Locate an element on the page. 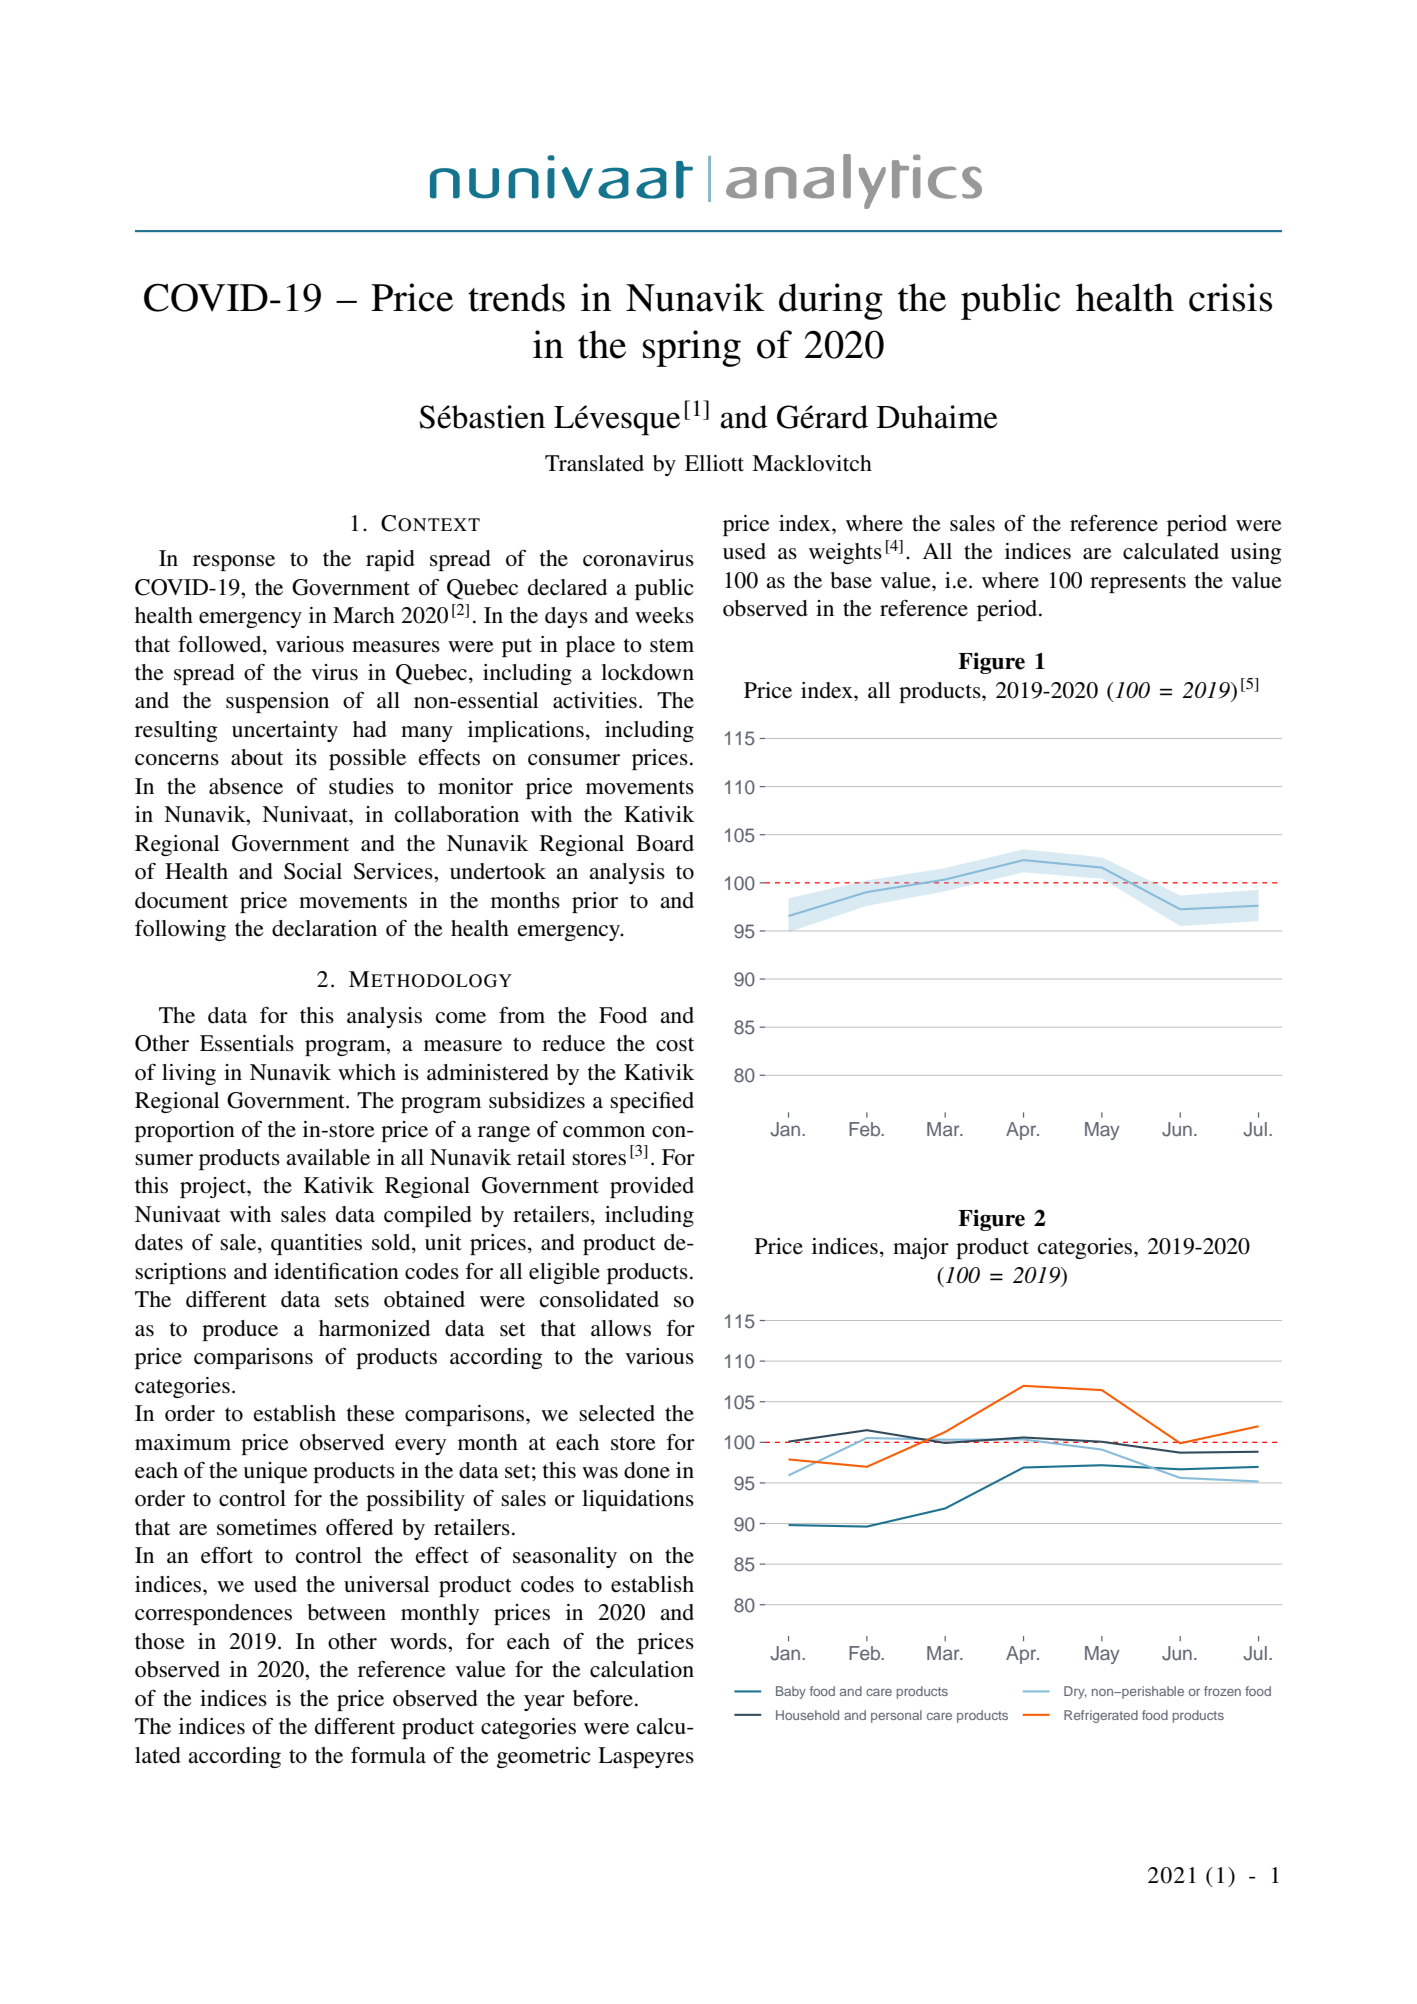 This document has height=2004, width=1417. formula is located at coordinates (388, 1755).
